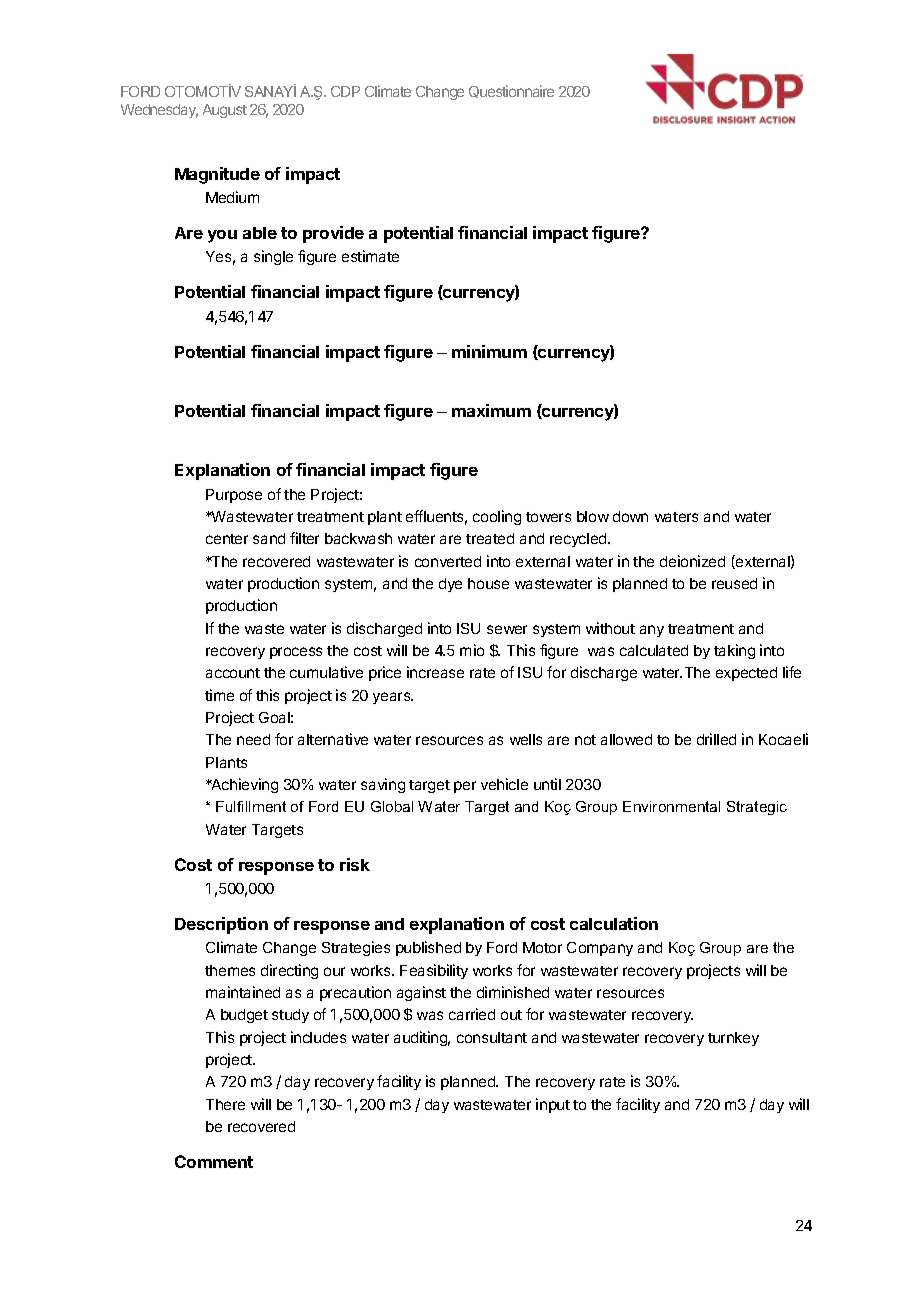  I want to click on Questionnaire, so click(511, 91).
